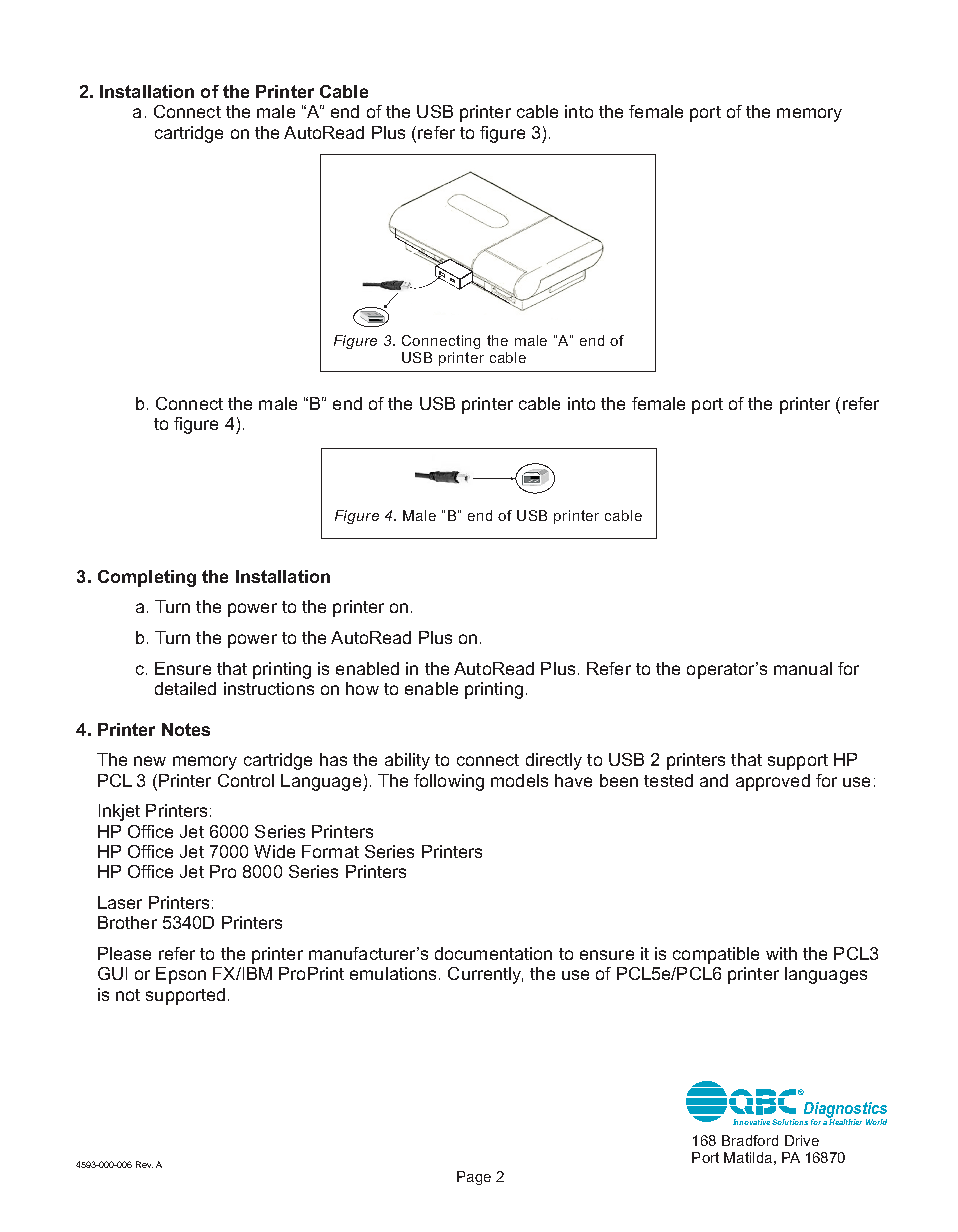 The width and height of the document is (958, 1232). I want to click on documentation, so click(493, 953).
